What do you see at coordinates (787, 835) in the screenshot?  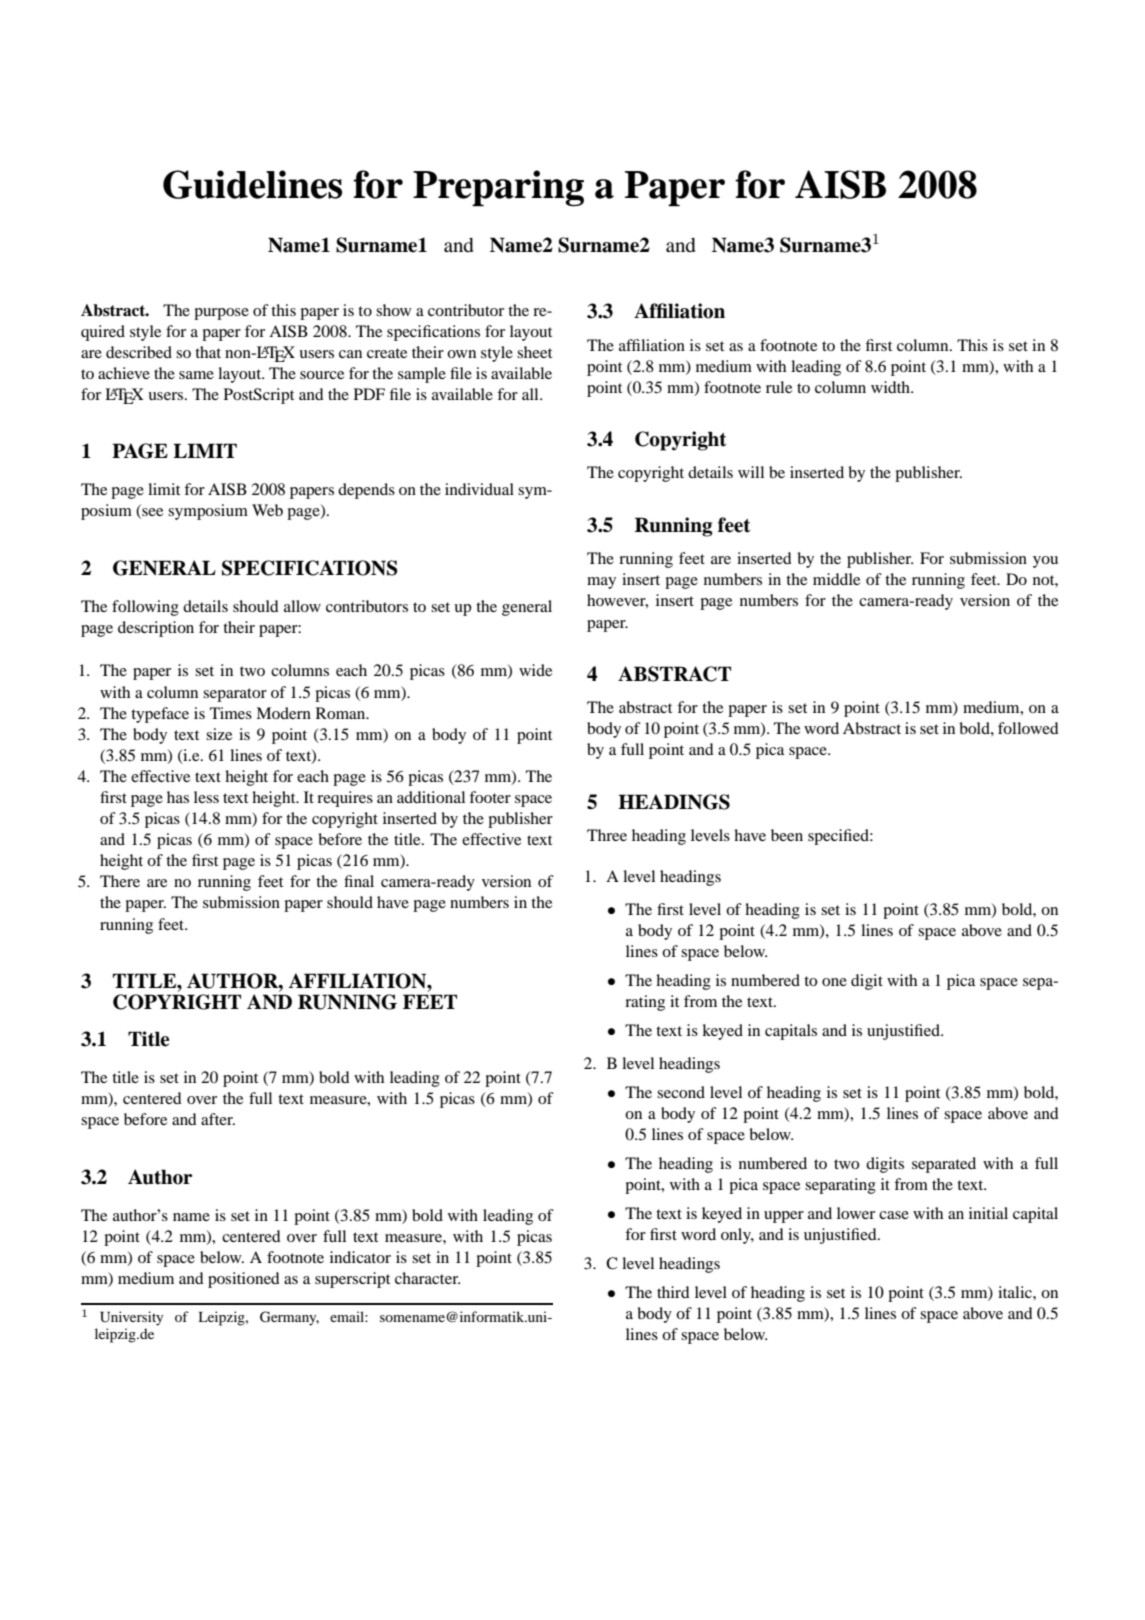 I see `been` at bounding box center [787, 835].
